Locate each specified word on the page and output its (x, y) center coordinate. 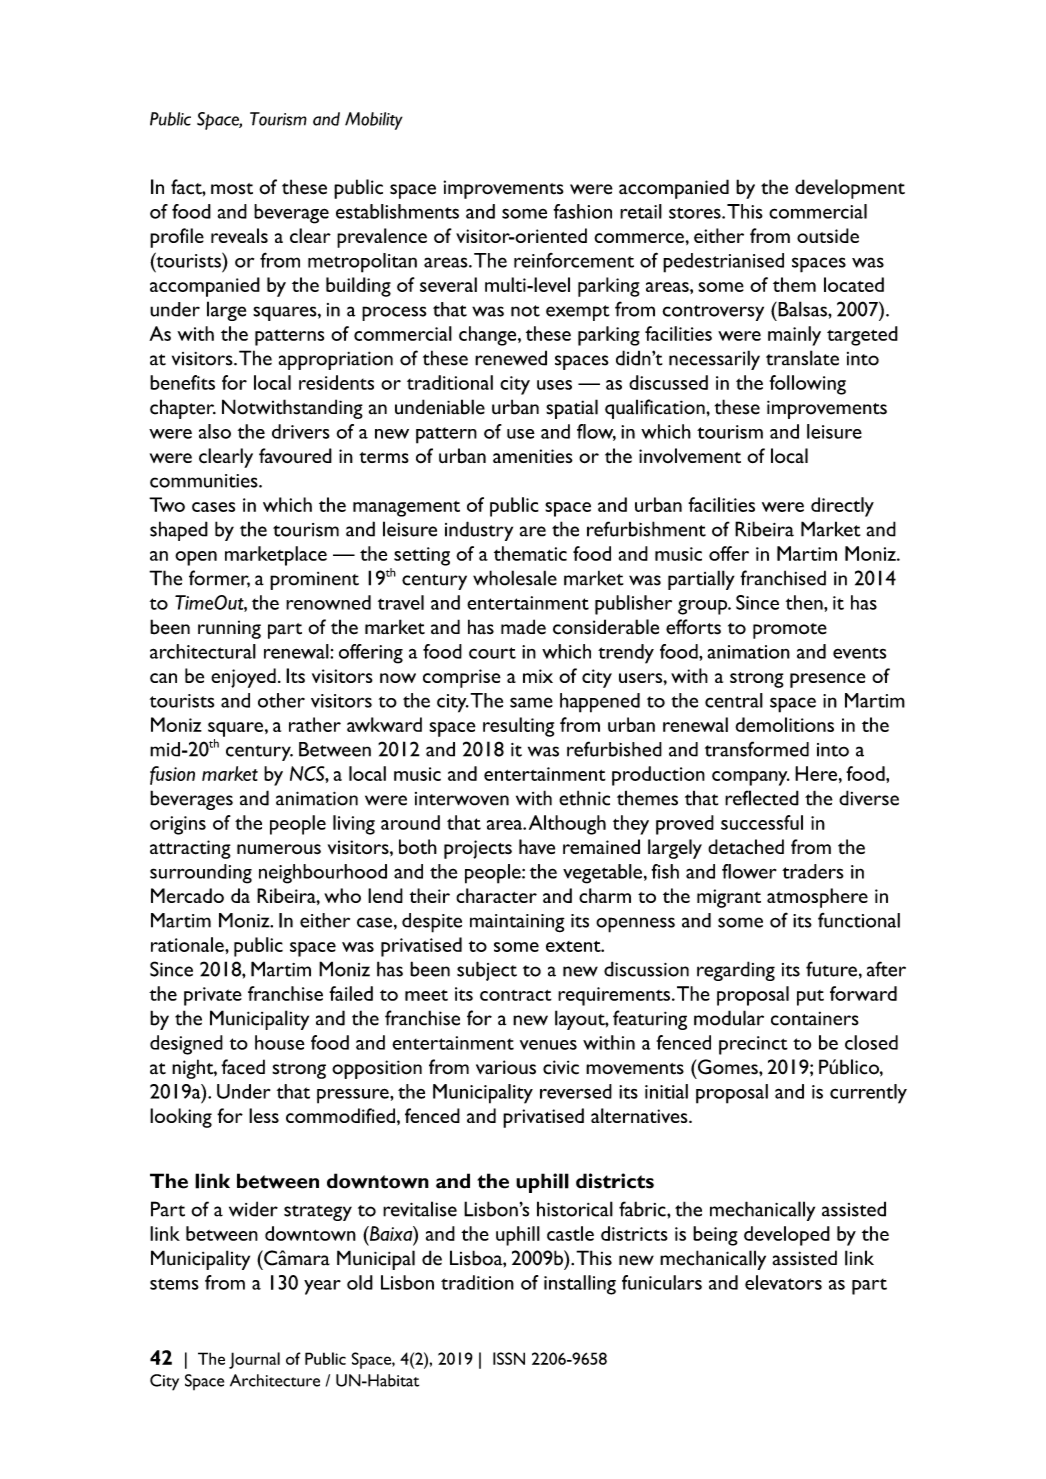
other (281, 700)
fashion (582, 211)
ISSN (509, 1358)
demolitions (785, 724)
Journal (254, 1360)
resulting (518, 727)
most (232, 189)
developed (787, 1236)
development (850, 189)
